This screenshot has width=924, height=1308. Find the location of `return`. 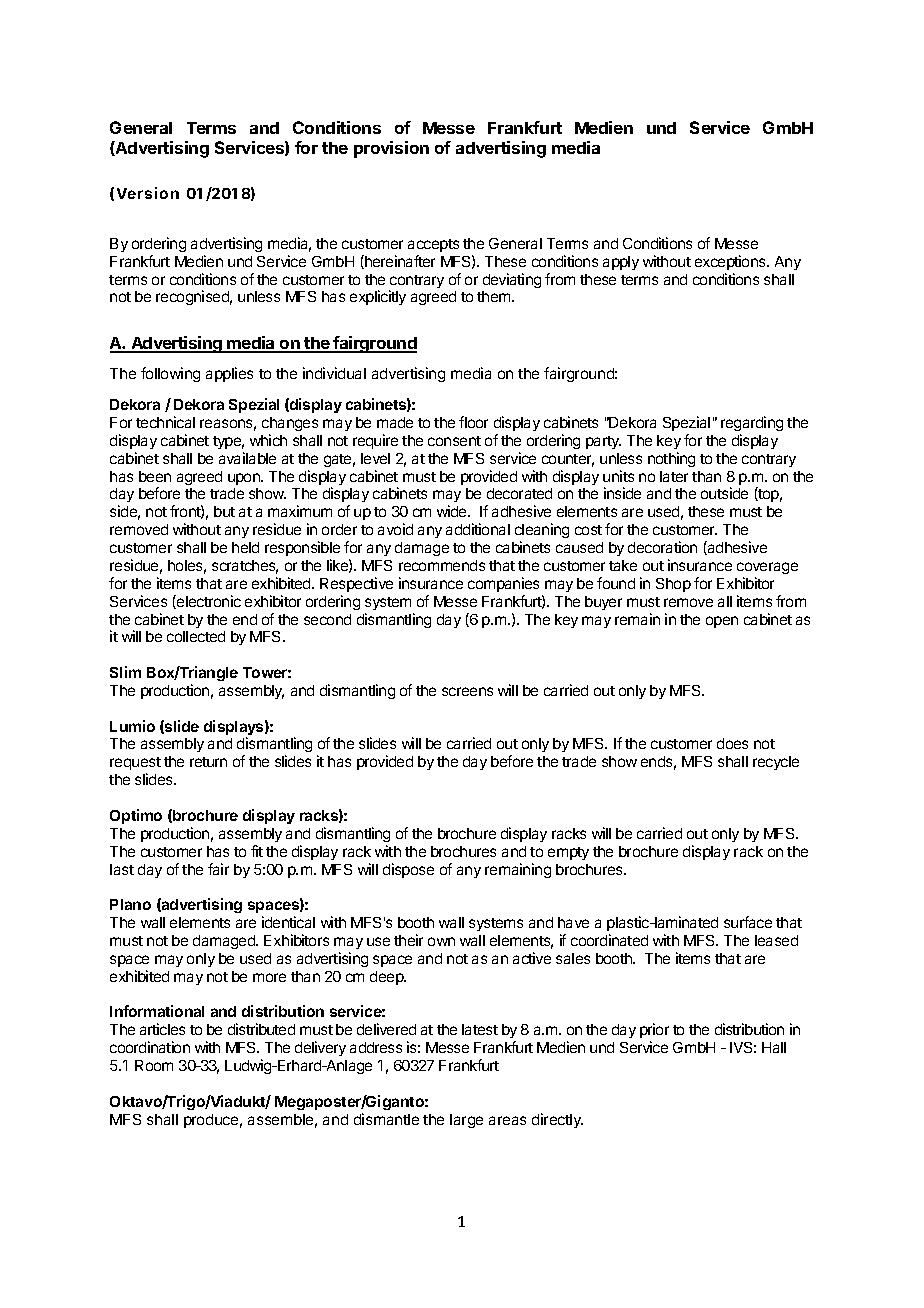

return is located at coordinates (208, 762).
